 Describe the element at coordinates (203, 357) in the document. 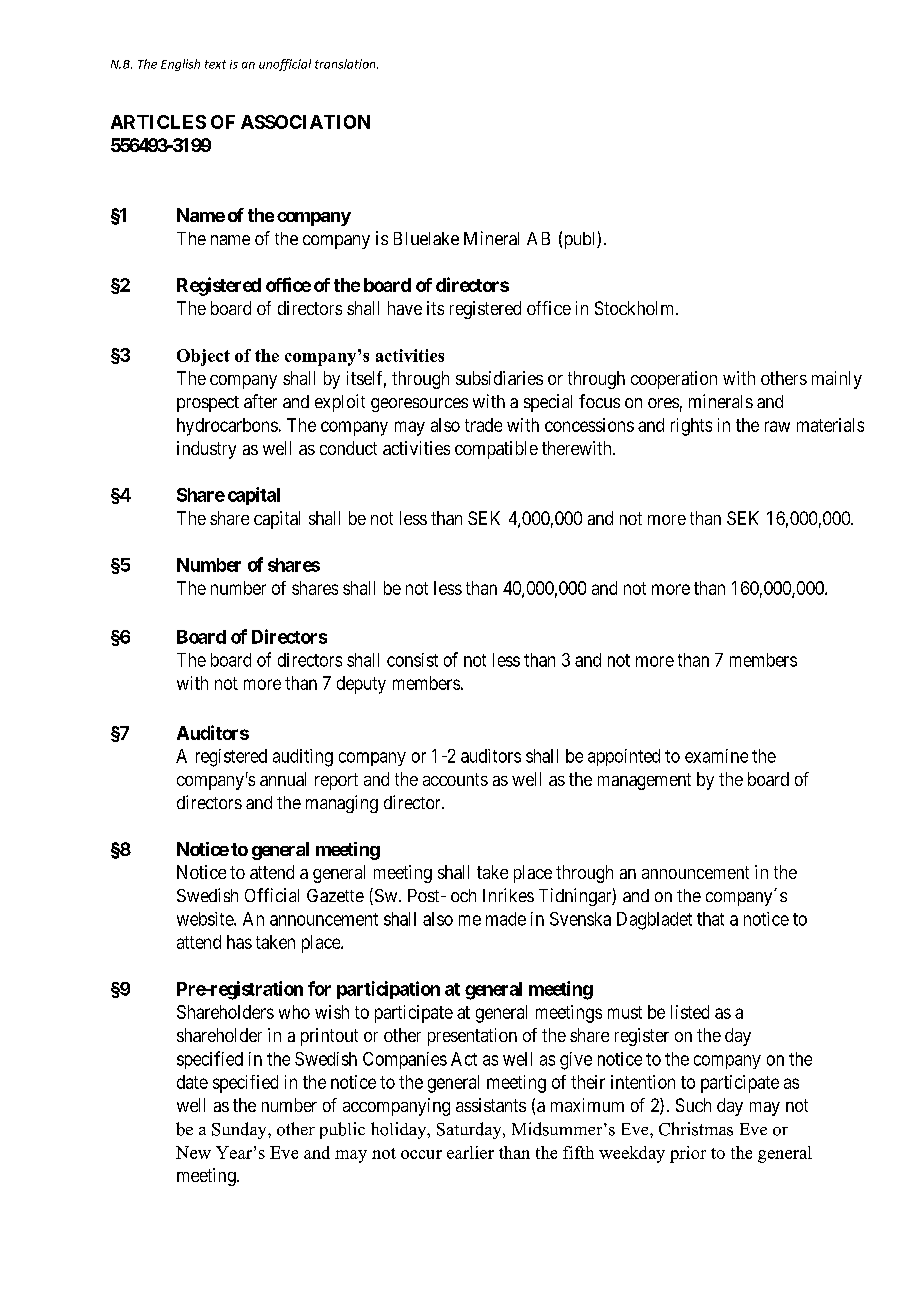

I see `Object` at that location.
